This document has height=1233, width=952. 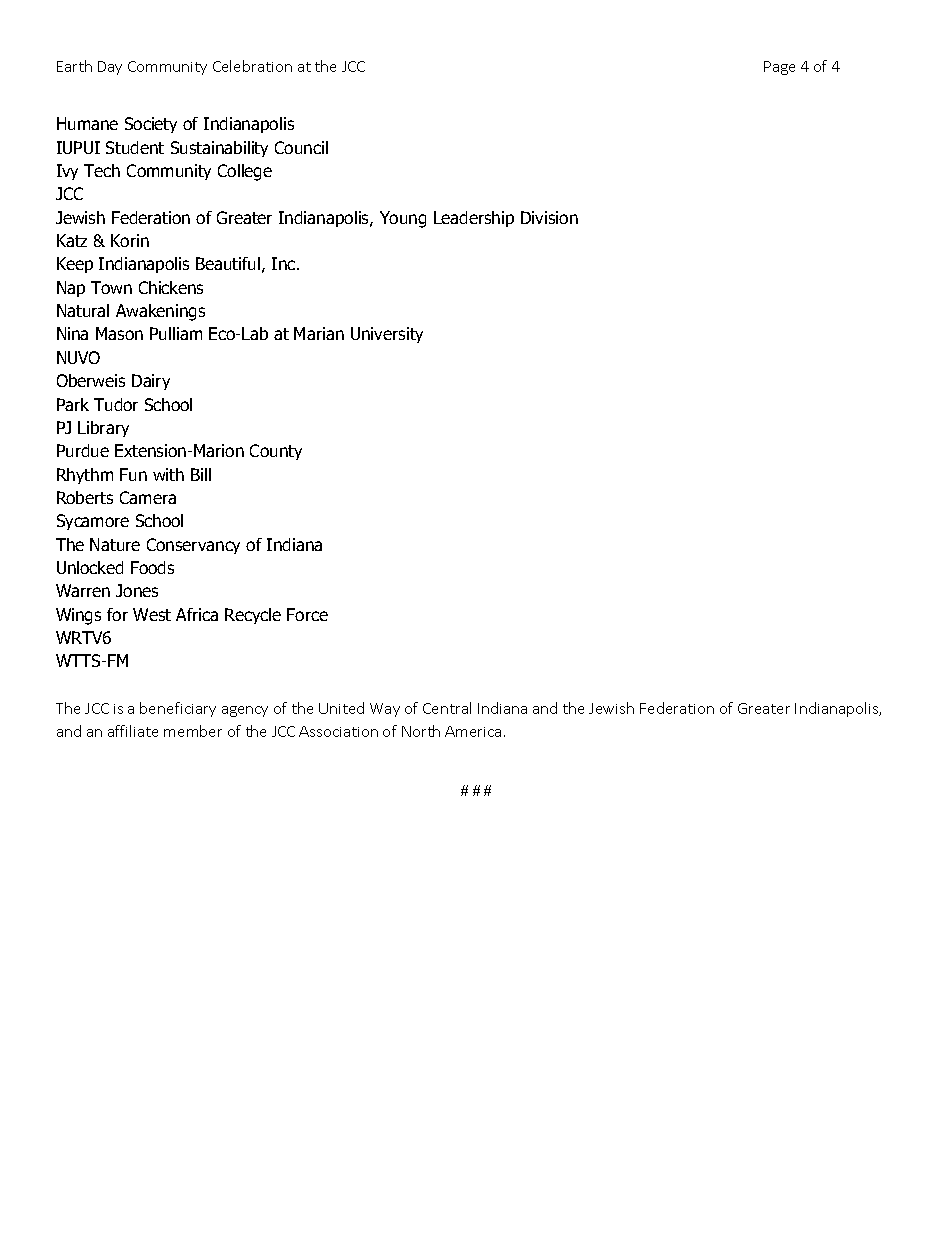 What do you see at coordinates (252, 66) in the document?
I see `Celebration` at bounding box center [252, 66].
